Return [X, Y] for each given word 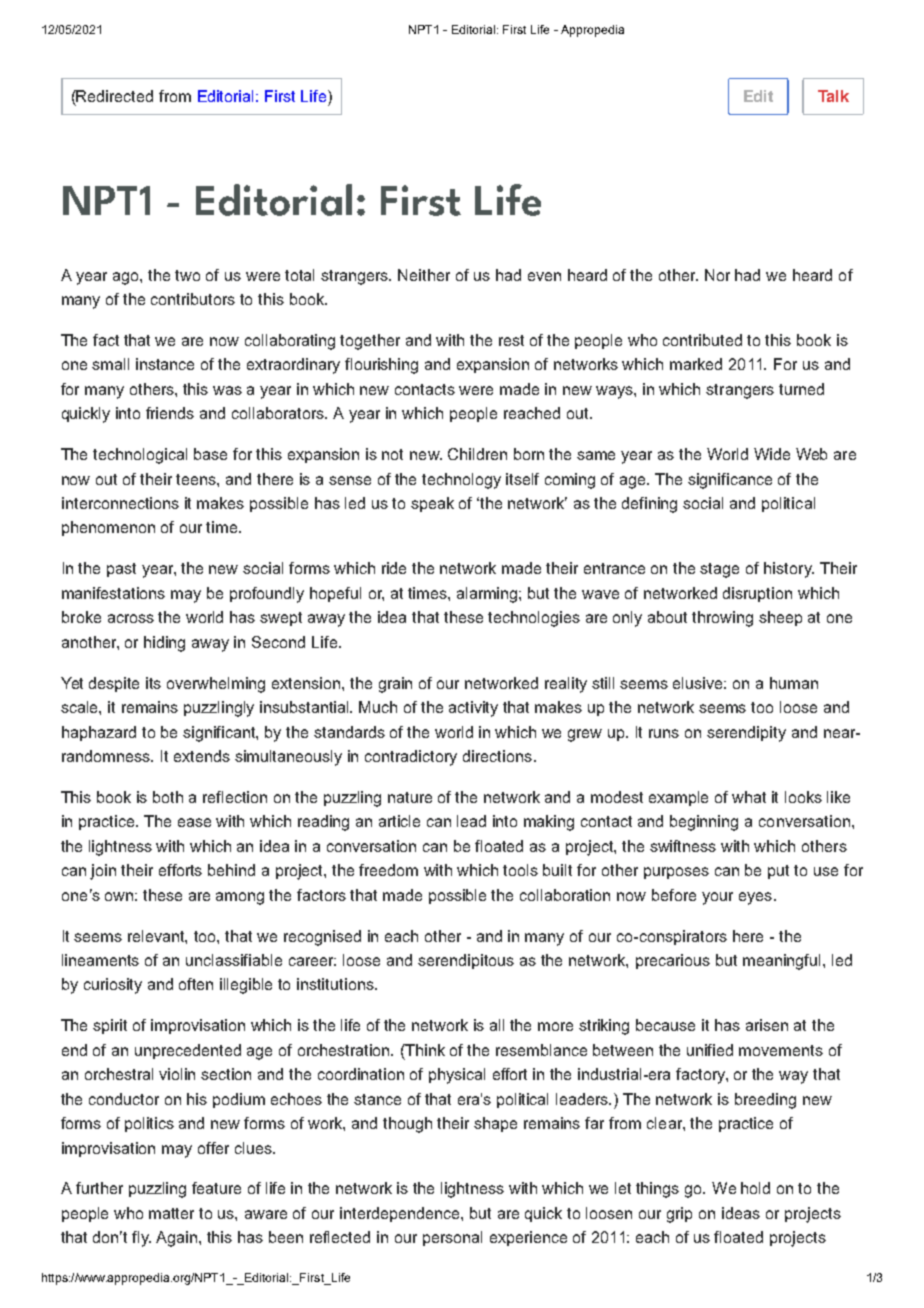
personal [452, 1238]
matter [171, 1213]
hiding [164, 644]
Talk [833, 96]
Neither [424, 275]
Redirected [114, 96]
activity [473, 709]
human [794, 683]
